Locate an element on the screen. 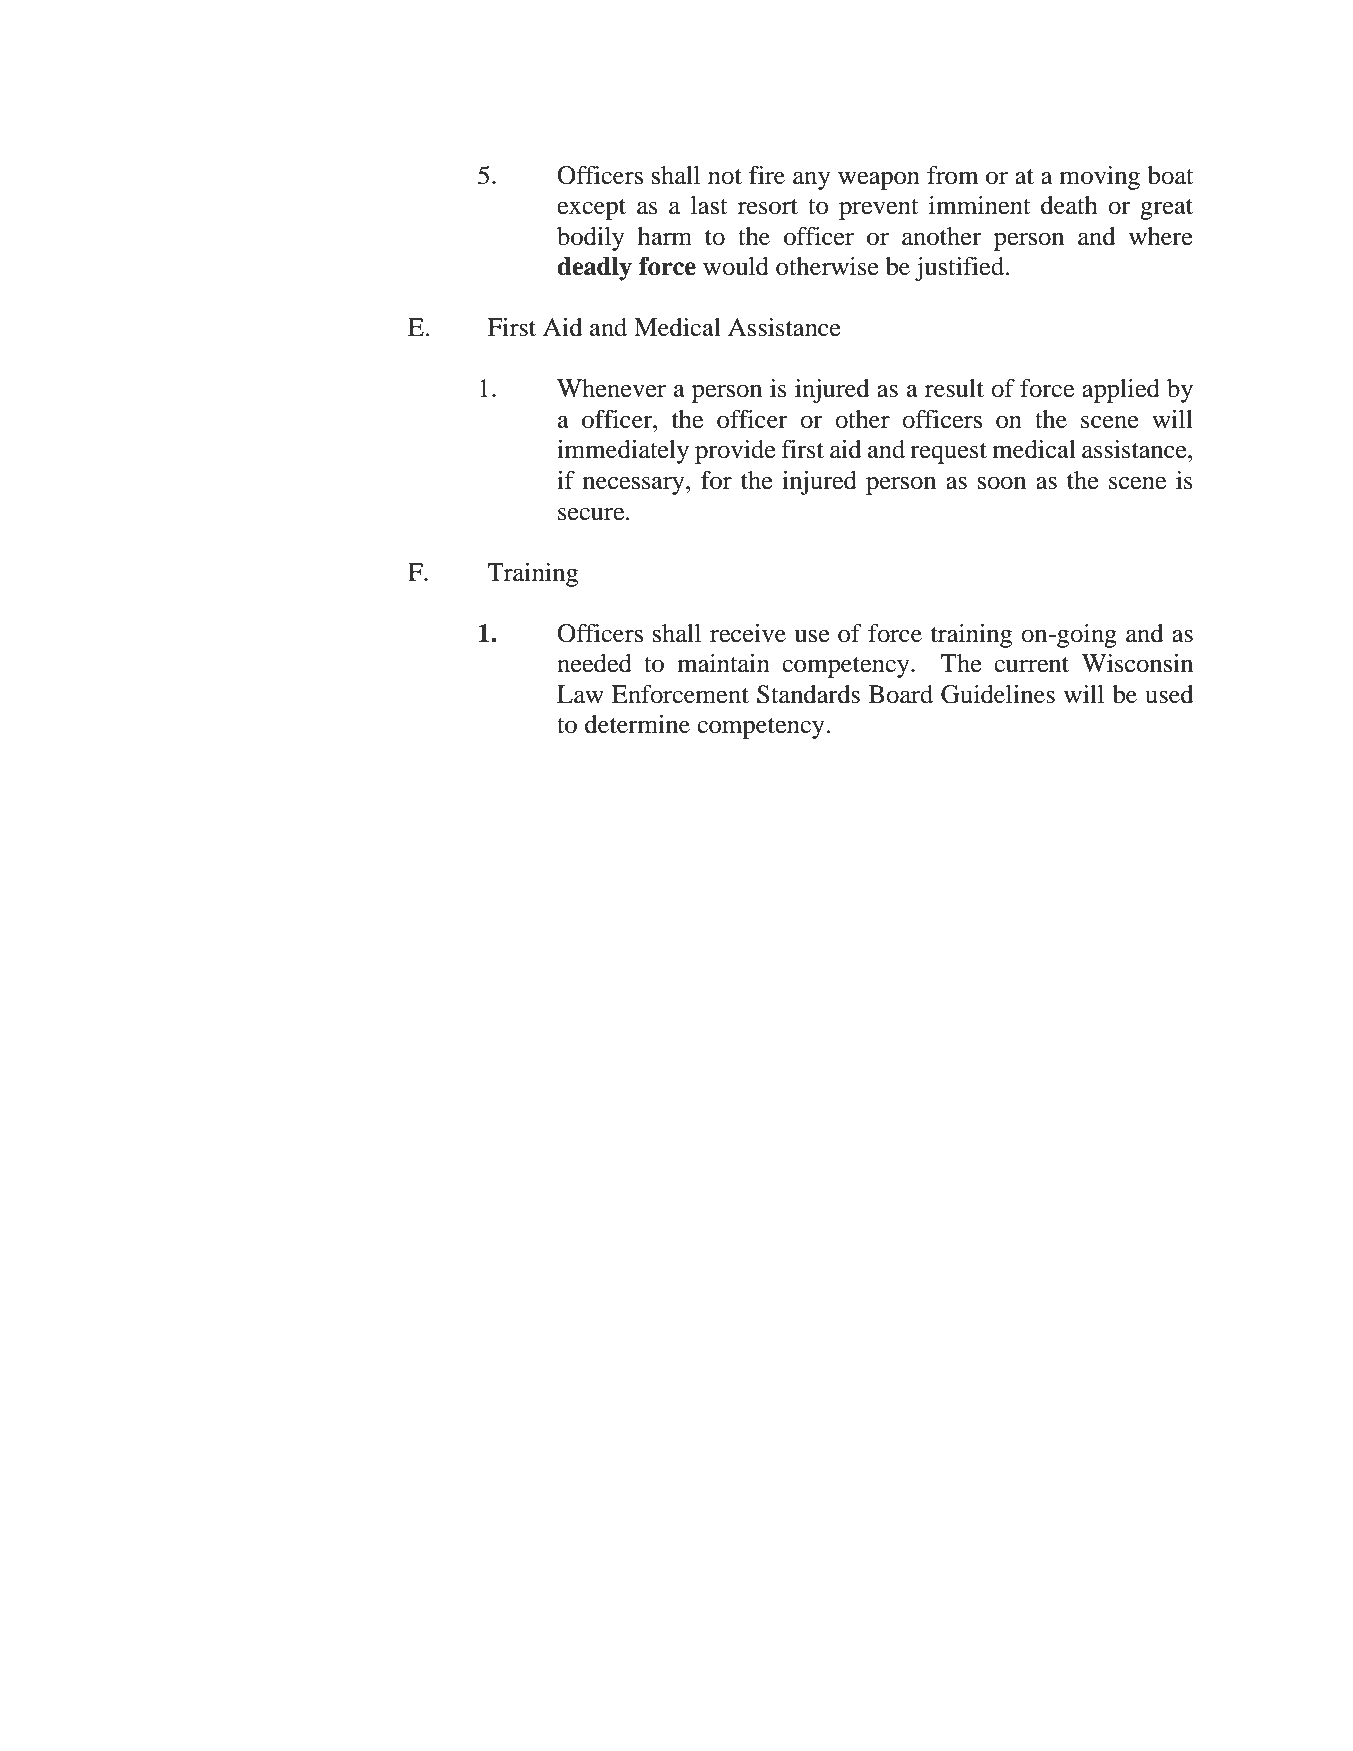  deadly is located at coordinates (594, 269).
